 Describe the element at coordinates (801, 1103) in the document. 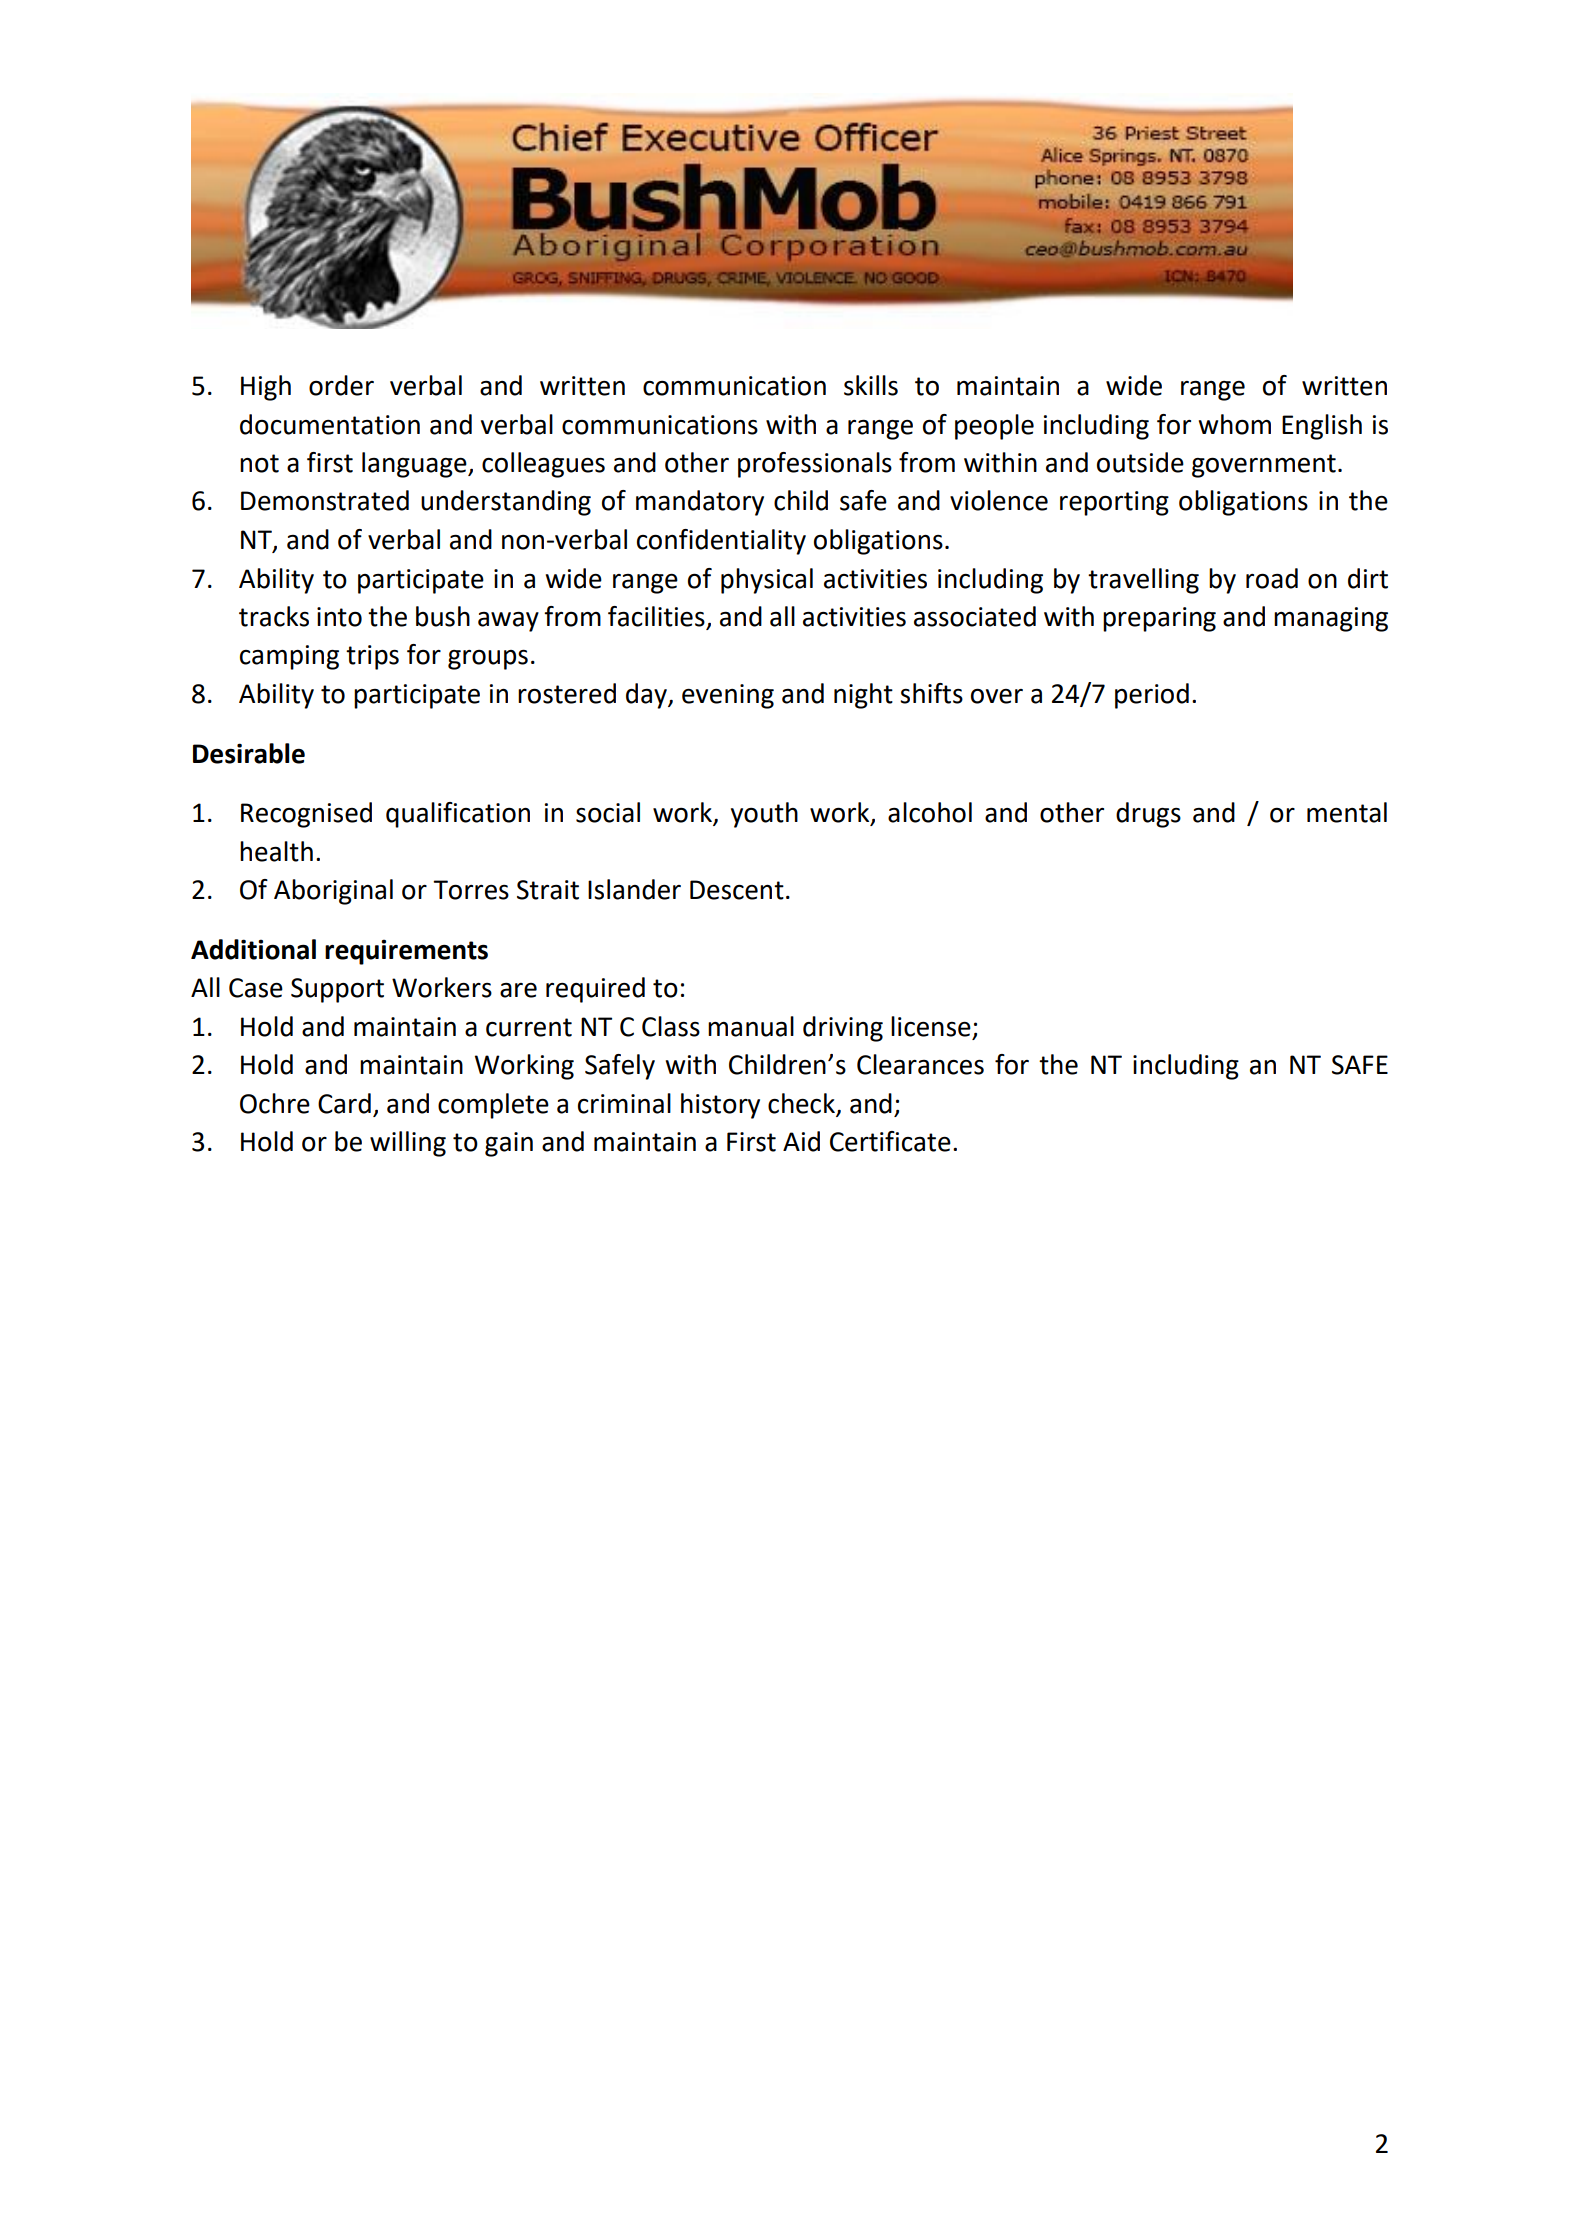

I see `check` at that location.
